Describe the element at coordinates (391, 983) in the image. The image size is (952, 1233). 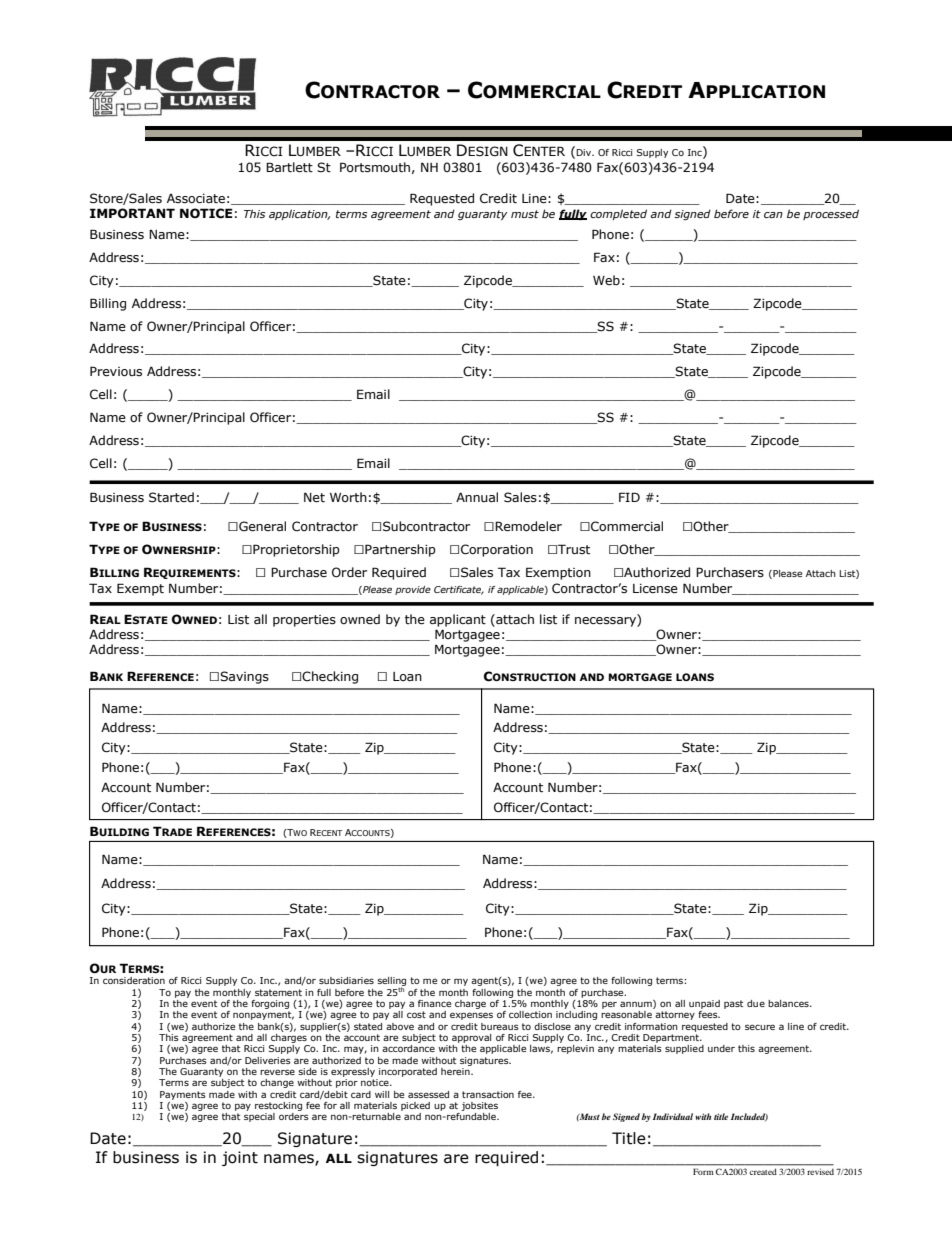
I see `selling` at that location.
